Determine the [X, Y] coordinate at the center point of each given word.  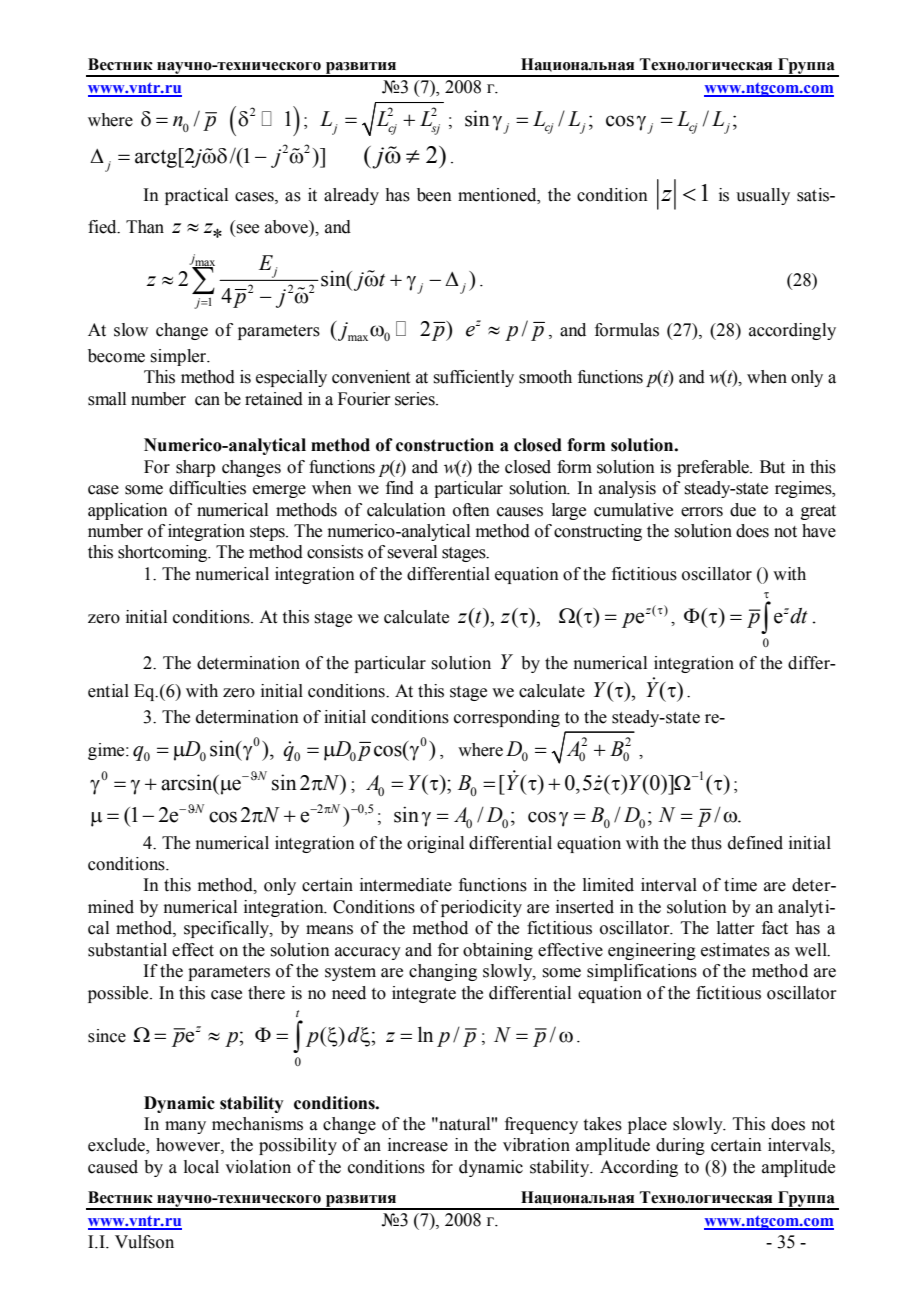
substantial [127, 950]
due [743, 510]
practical [196, 196]
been [434, 195]
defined [755, 843]
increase [418, 1145]
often [471, 510]
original [435, 844]
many [185, 1127]
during [680, 1146]
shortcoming [164, 553]
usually [763, 196]
